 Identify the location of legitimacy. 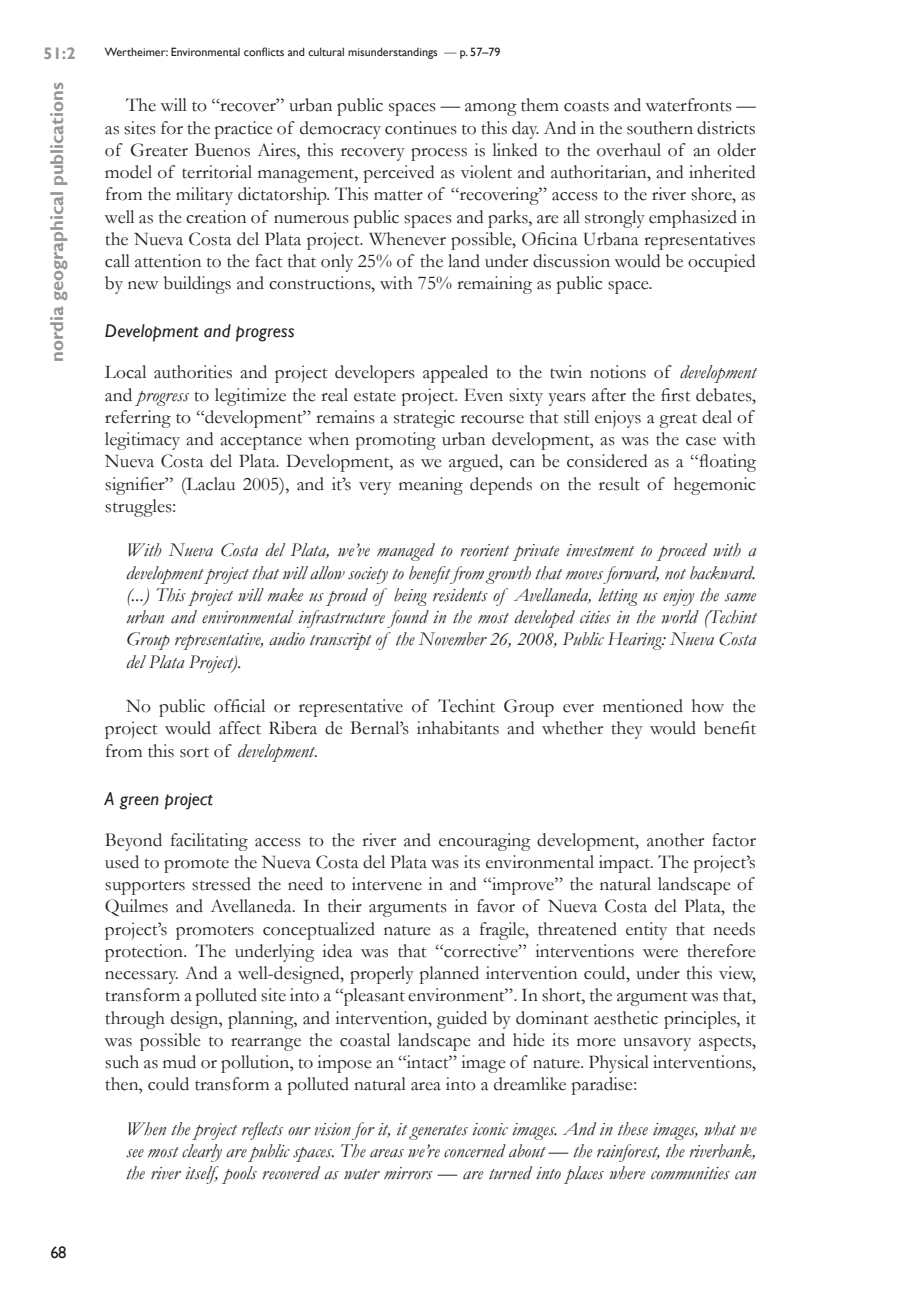
(142, 441).
